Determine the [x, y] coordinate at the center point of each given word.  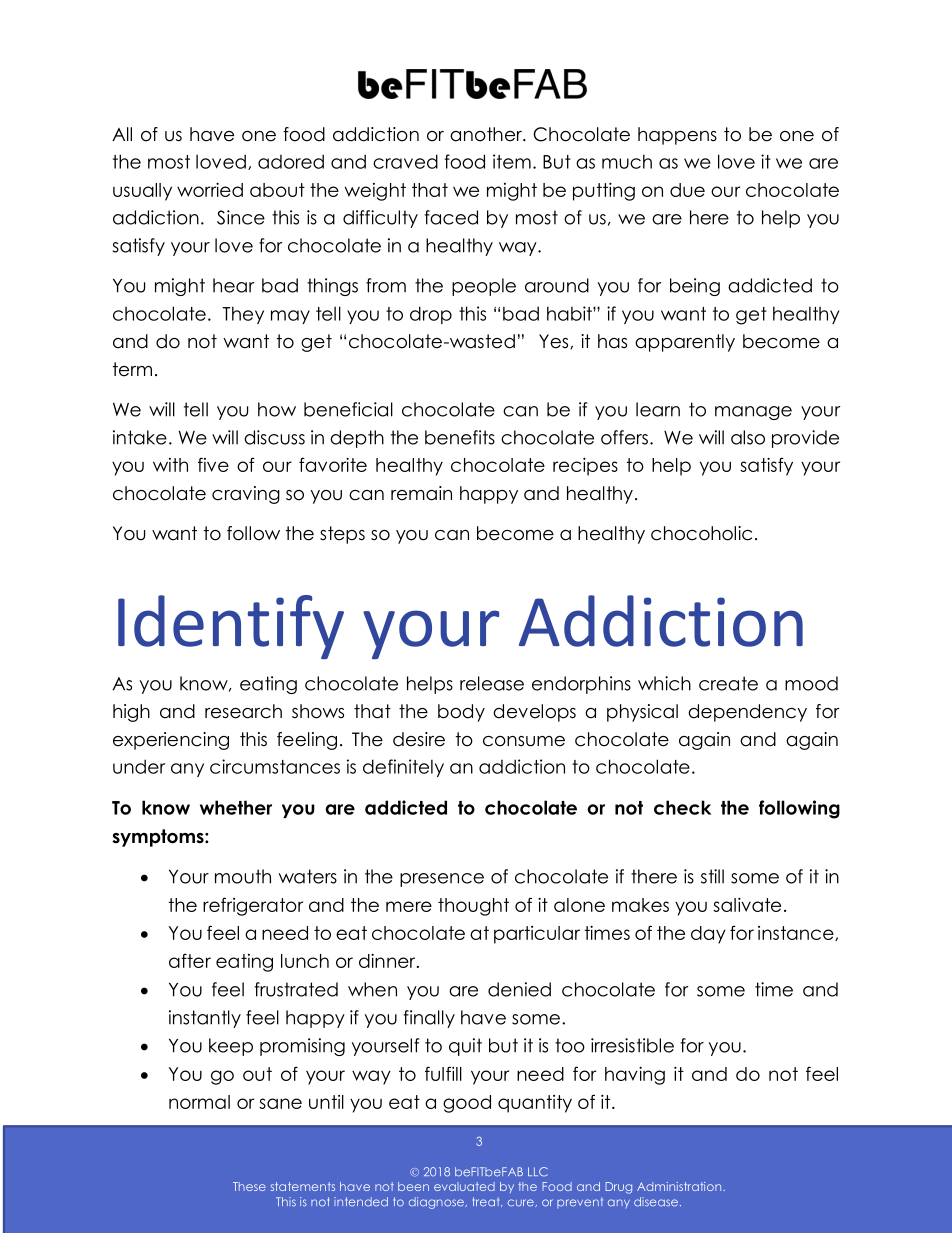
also [748, 437]
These [249, 1186]
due [687, 190]
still [712, 876]
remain [421, 493]
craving [246, 495]
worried [210, 189]
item [512, 161]
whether [236, 807]
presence [442, 880]
